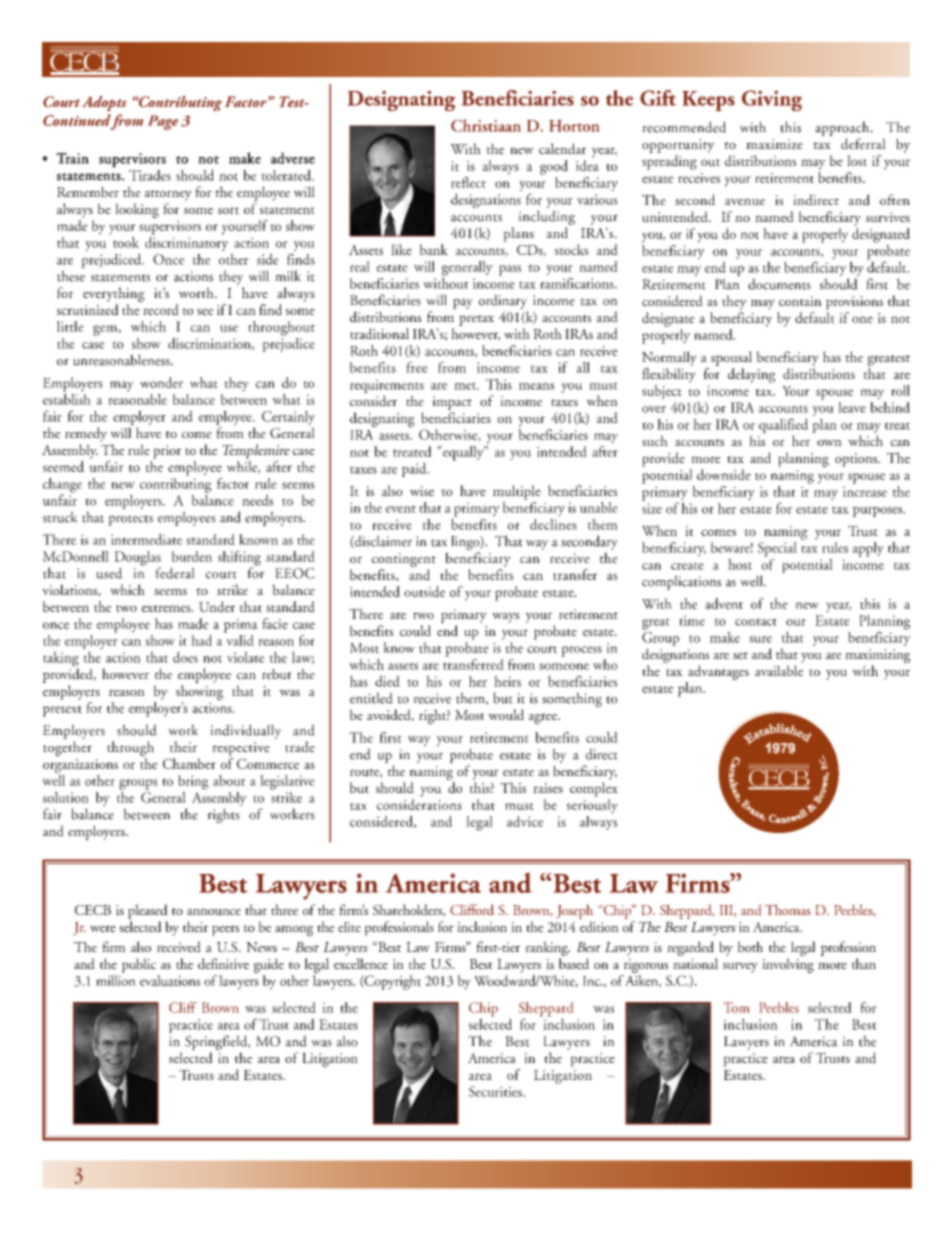 This screenshot has width=952, height=1233. I want to click on maximize, so click(774, 144).
